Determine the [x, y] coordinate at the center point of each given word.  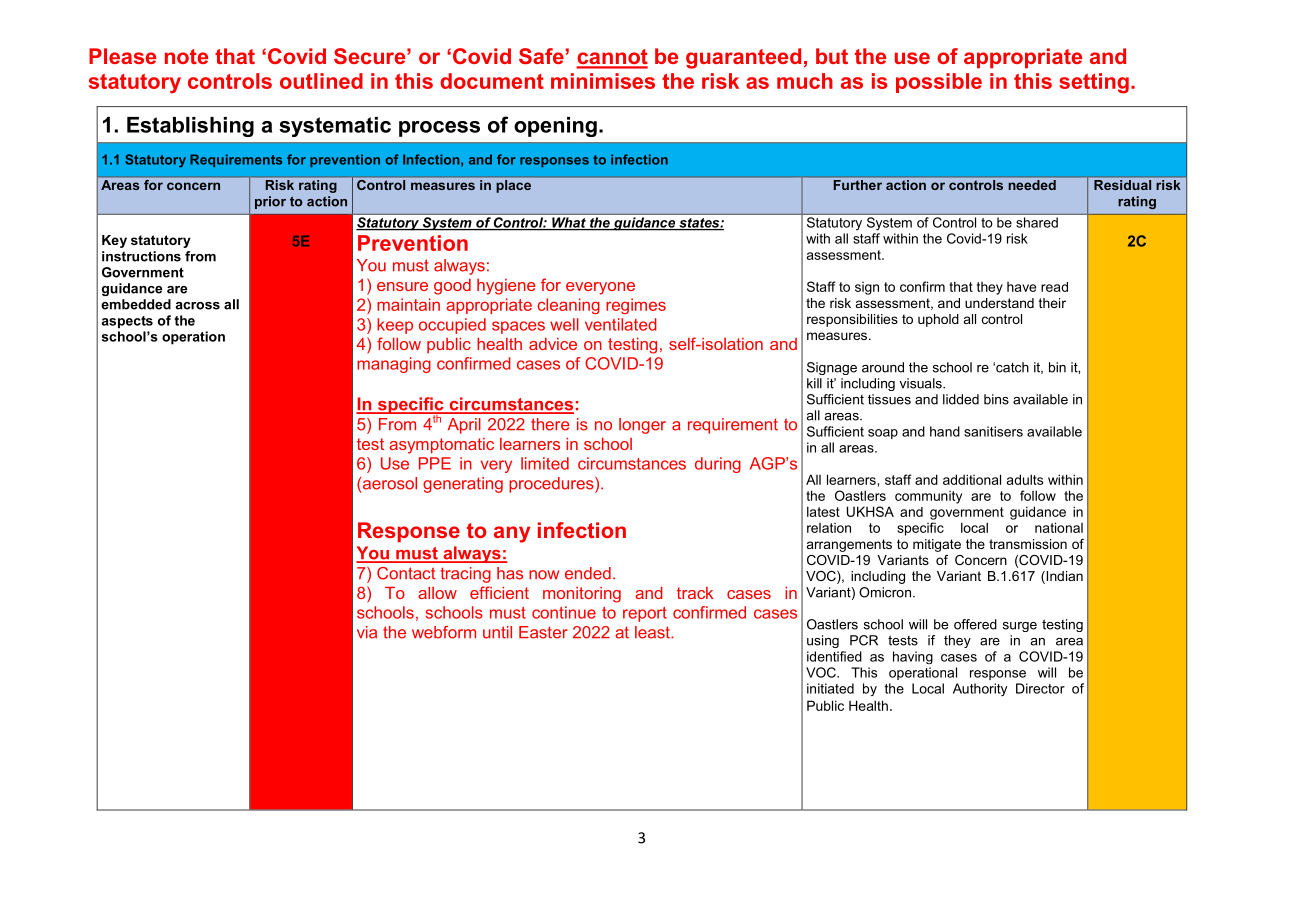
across [197, 306]
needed [1032, 185]
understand [999, 303]
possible [939, 83]
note [186, 56]
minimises [603, 81]
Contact [406, 573]
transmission [1028, 544]
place [514, 186]
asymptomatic [441, 446]
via [367, 632]
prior [270, 202]
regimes [636, 306]
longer [642, 426]
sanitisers [993, 431]
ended [588, 573]
